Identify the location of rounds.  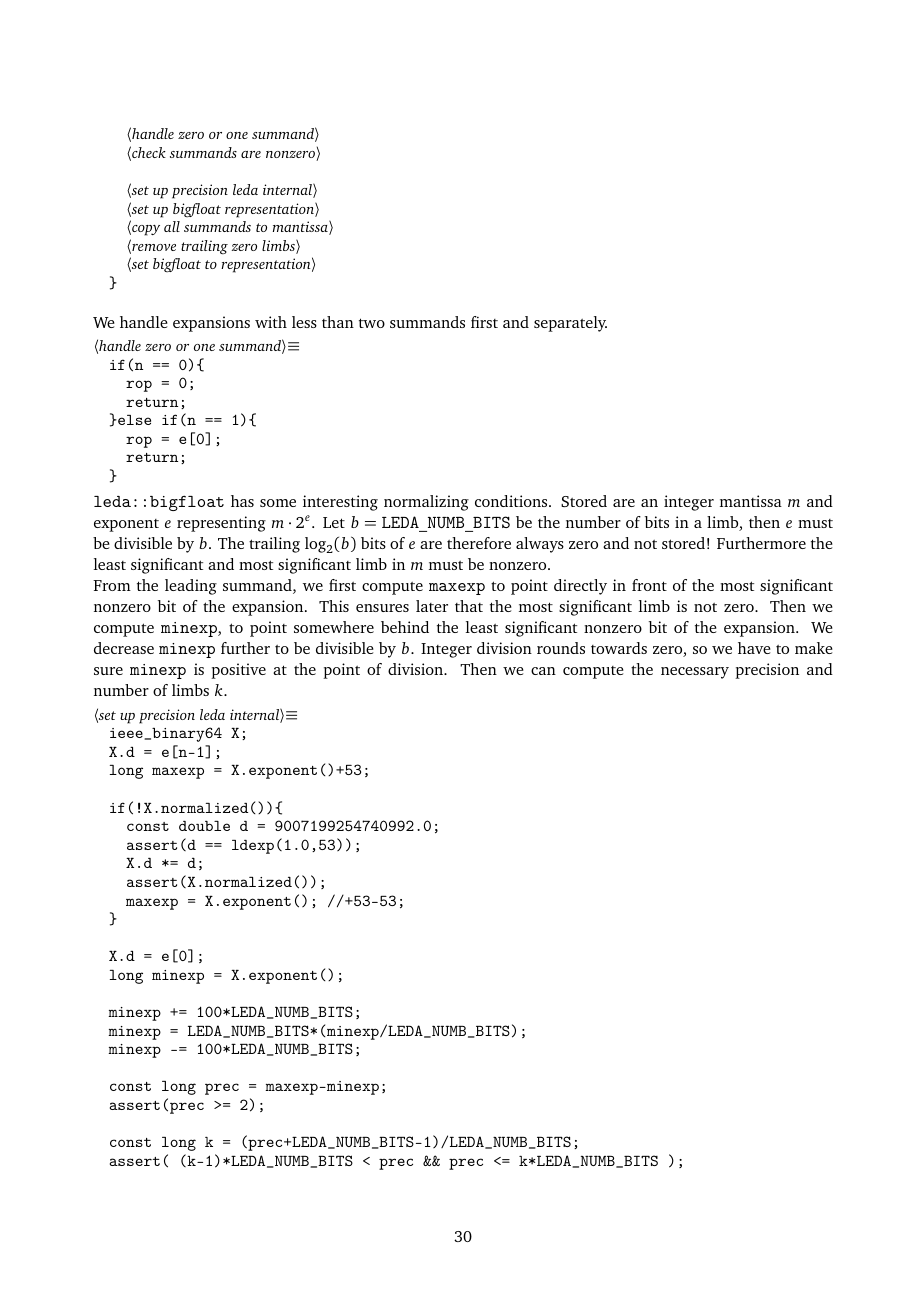
(561, 648).
